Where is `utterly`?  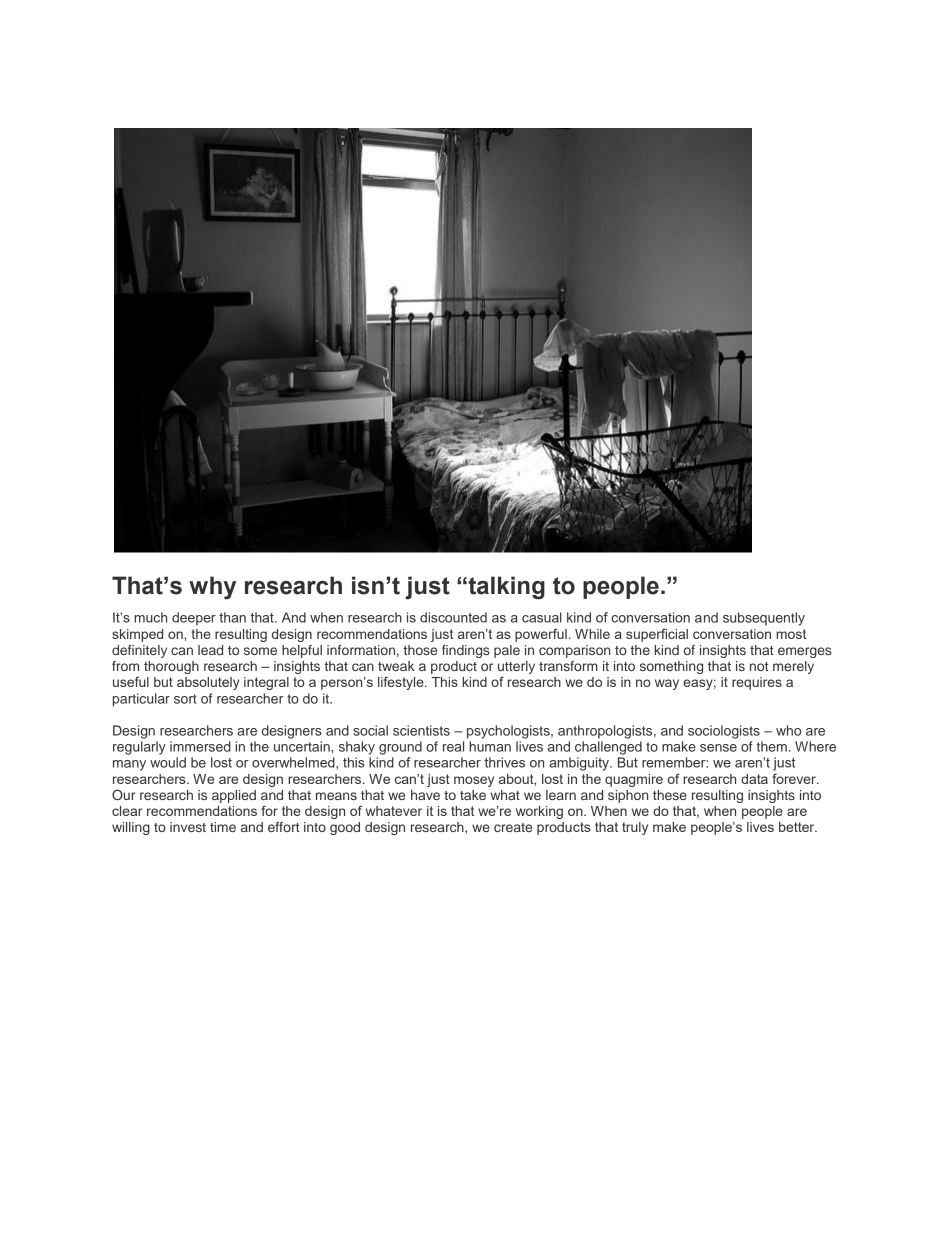
utterly is located at coordinates (516, 667).
